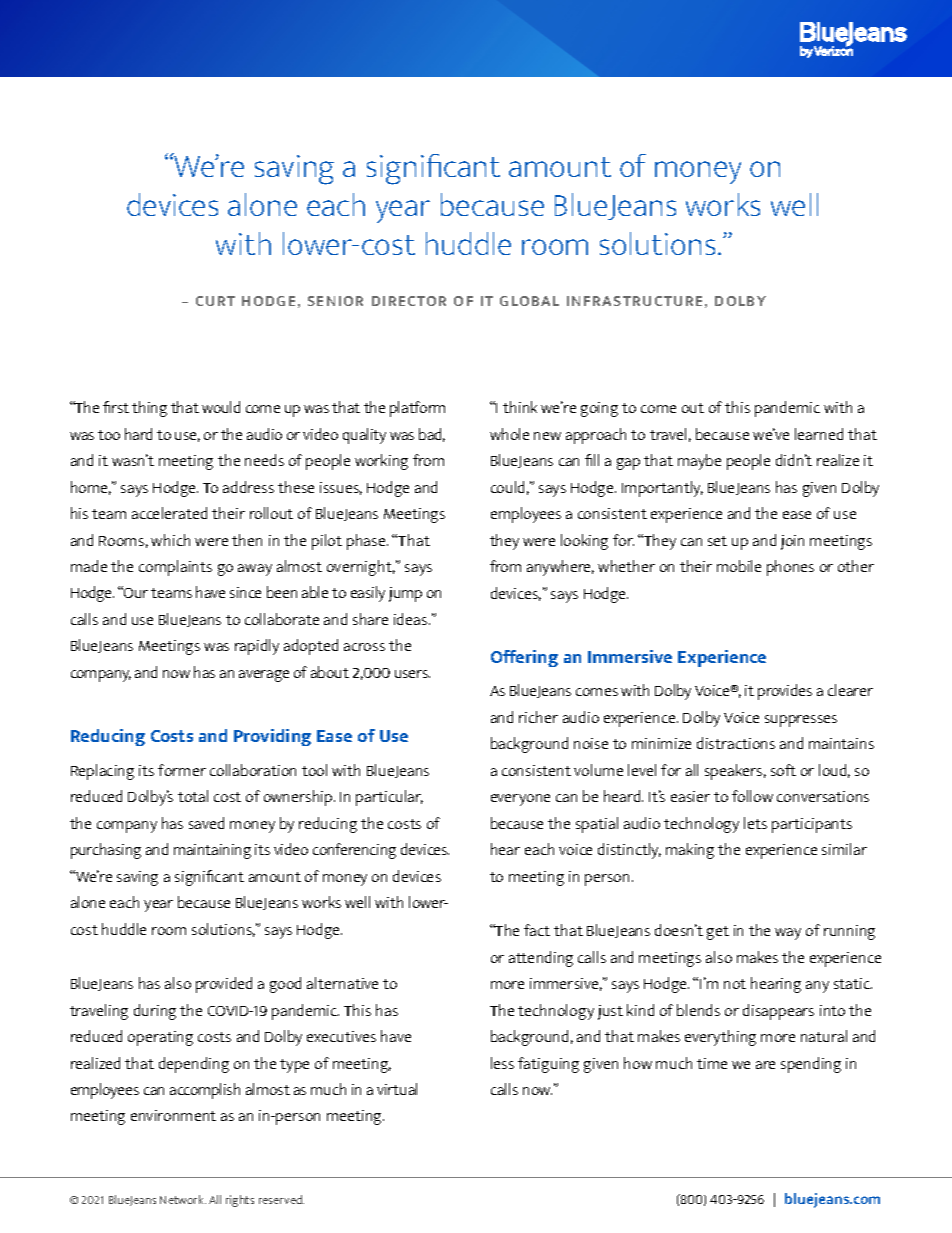 The height and width of the screenshot is (1233, 952). What do you see at coordinates (811, 1065) in the screenshot?
I see `spending` at bounding box center [811, 1065].
